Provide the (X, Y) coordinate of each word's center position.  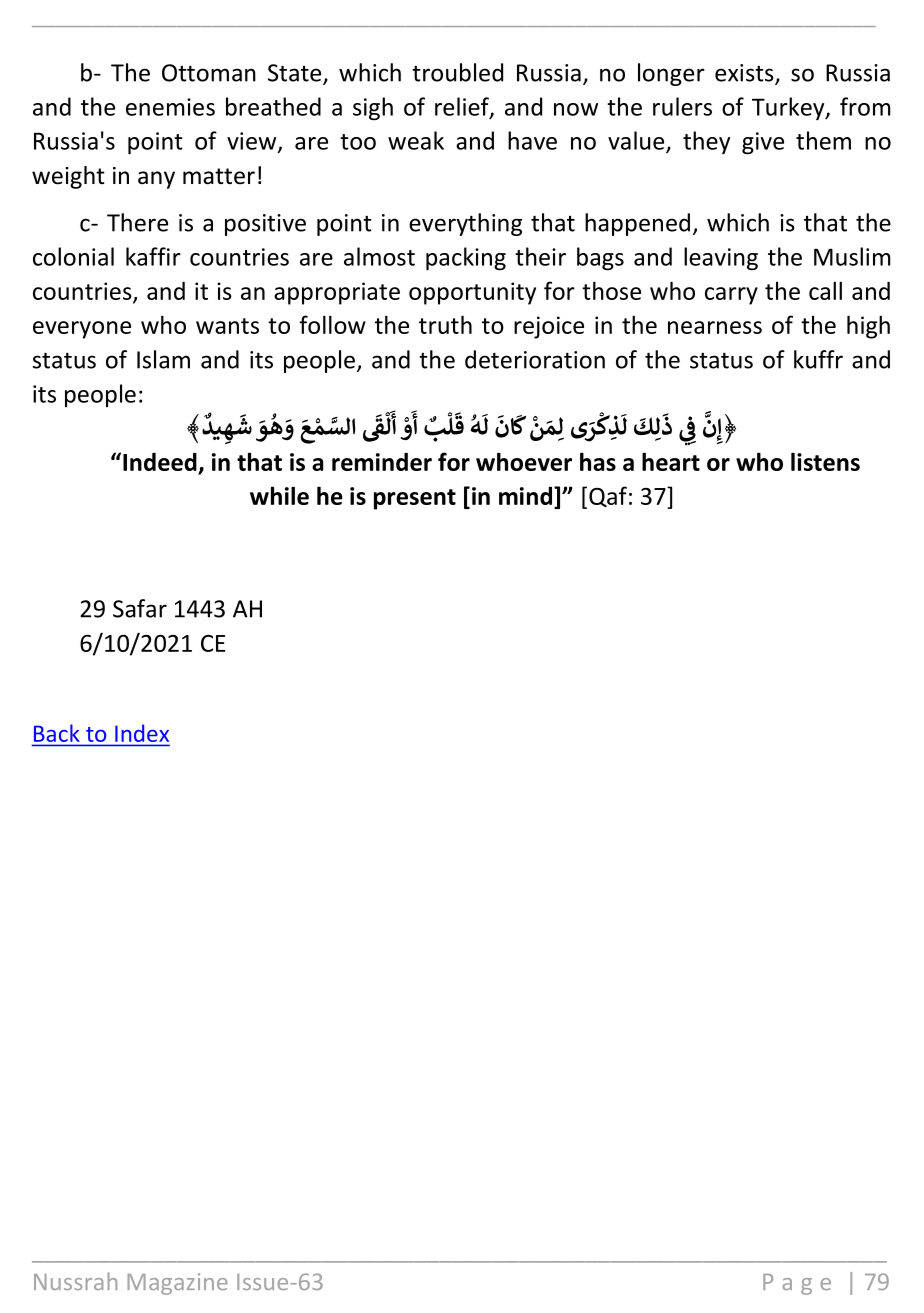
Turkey (789, 108)
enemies (170, 107)
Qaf (608, 496)
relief (463, 107)
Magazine (178, 1284)
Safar (140, 608)
